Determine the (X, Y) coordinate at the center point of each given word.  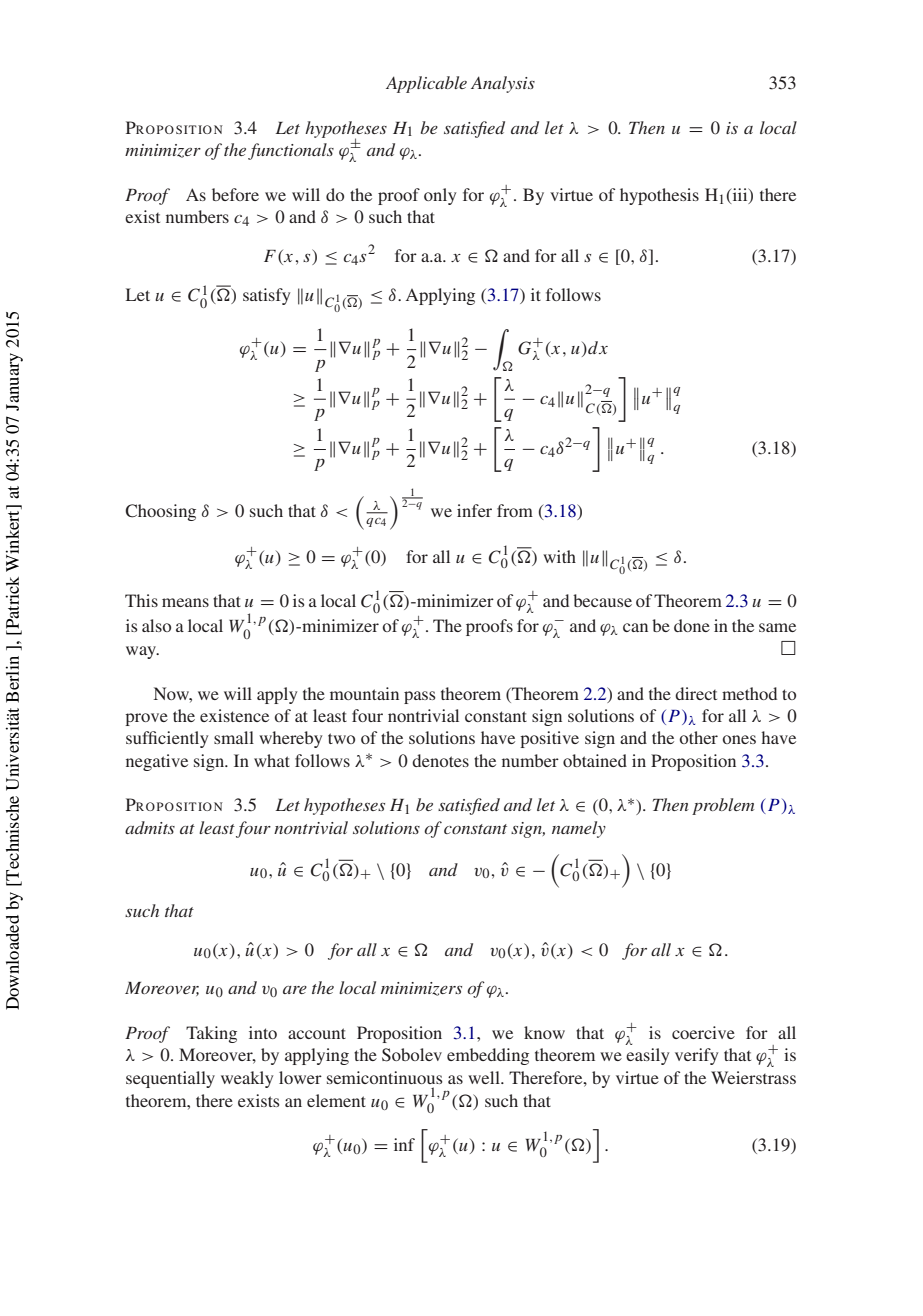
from (515, 510)
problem (723, 806)
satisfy (266, 296)
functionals (291, 151)
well (485, 1077)
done (692, 625)
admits (150, 827)
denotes (440, 760)
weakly (247, 1079)
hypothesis (659, 196)
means (185, 602)
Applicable (426, 84)
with (559, 556)
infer (474, 510)
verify (696, 1056)
